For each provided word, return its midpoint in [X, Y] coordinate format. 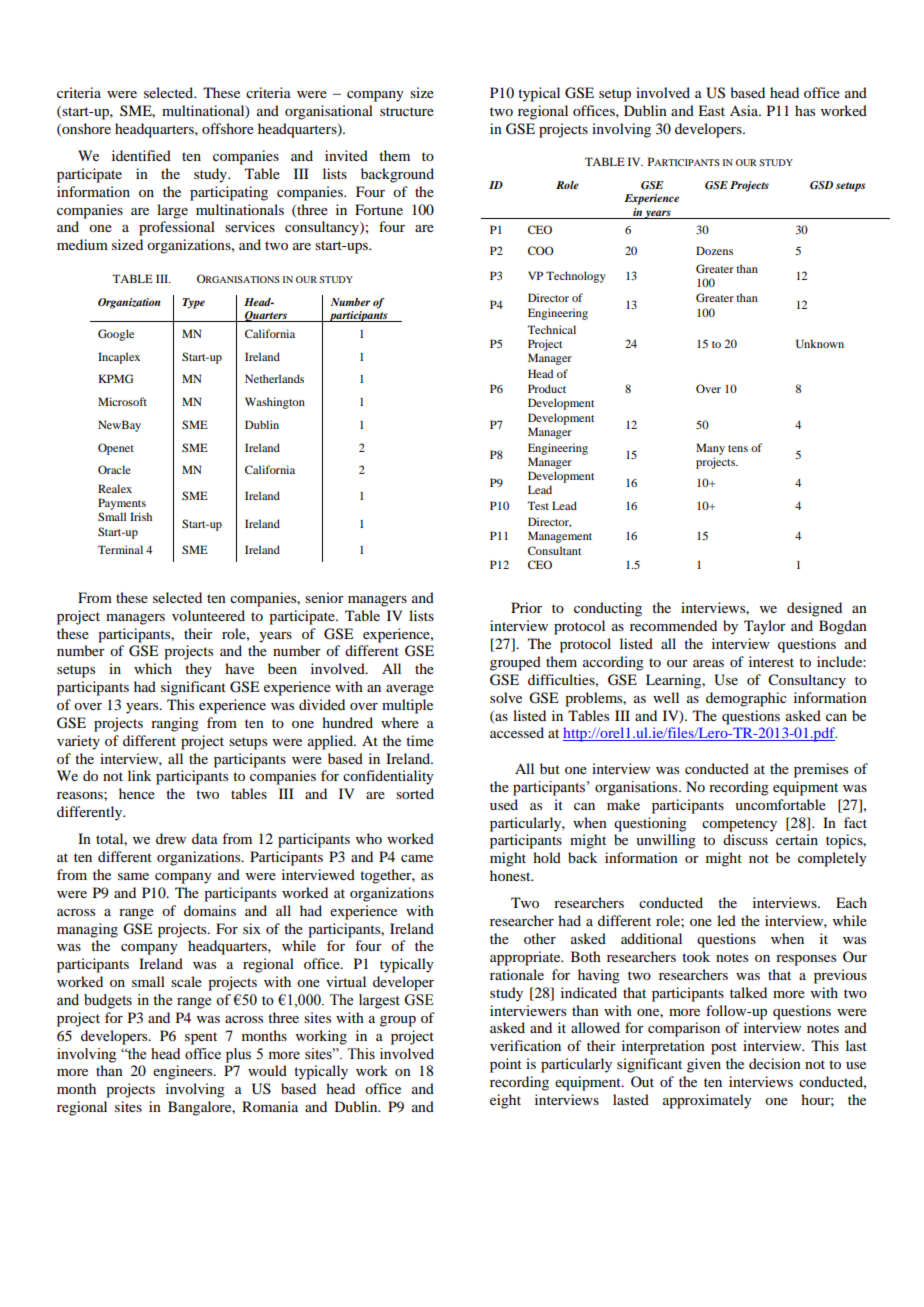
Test [538, 505]
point [506, 1065]
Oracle [114, 469]
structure [407, 111]
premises [821, 770]
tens [738, 448]
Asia [745, 110]
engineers [184, 1072]
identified [141, 155]
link [140, 775]
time [420, 740]
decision [775, 1063]
